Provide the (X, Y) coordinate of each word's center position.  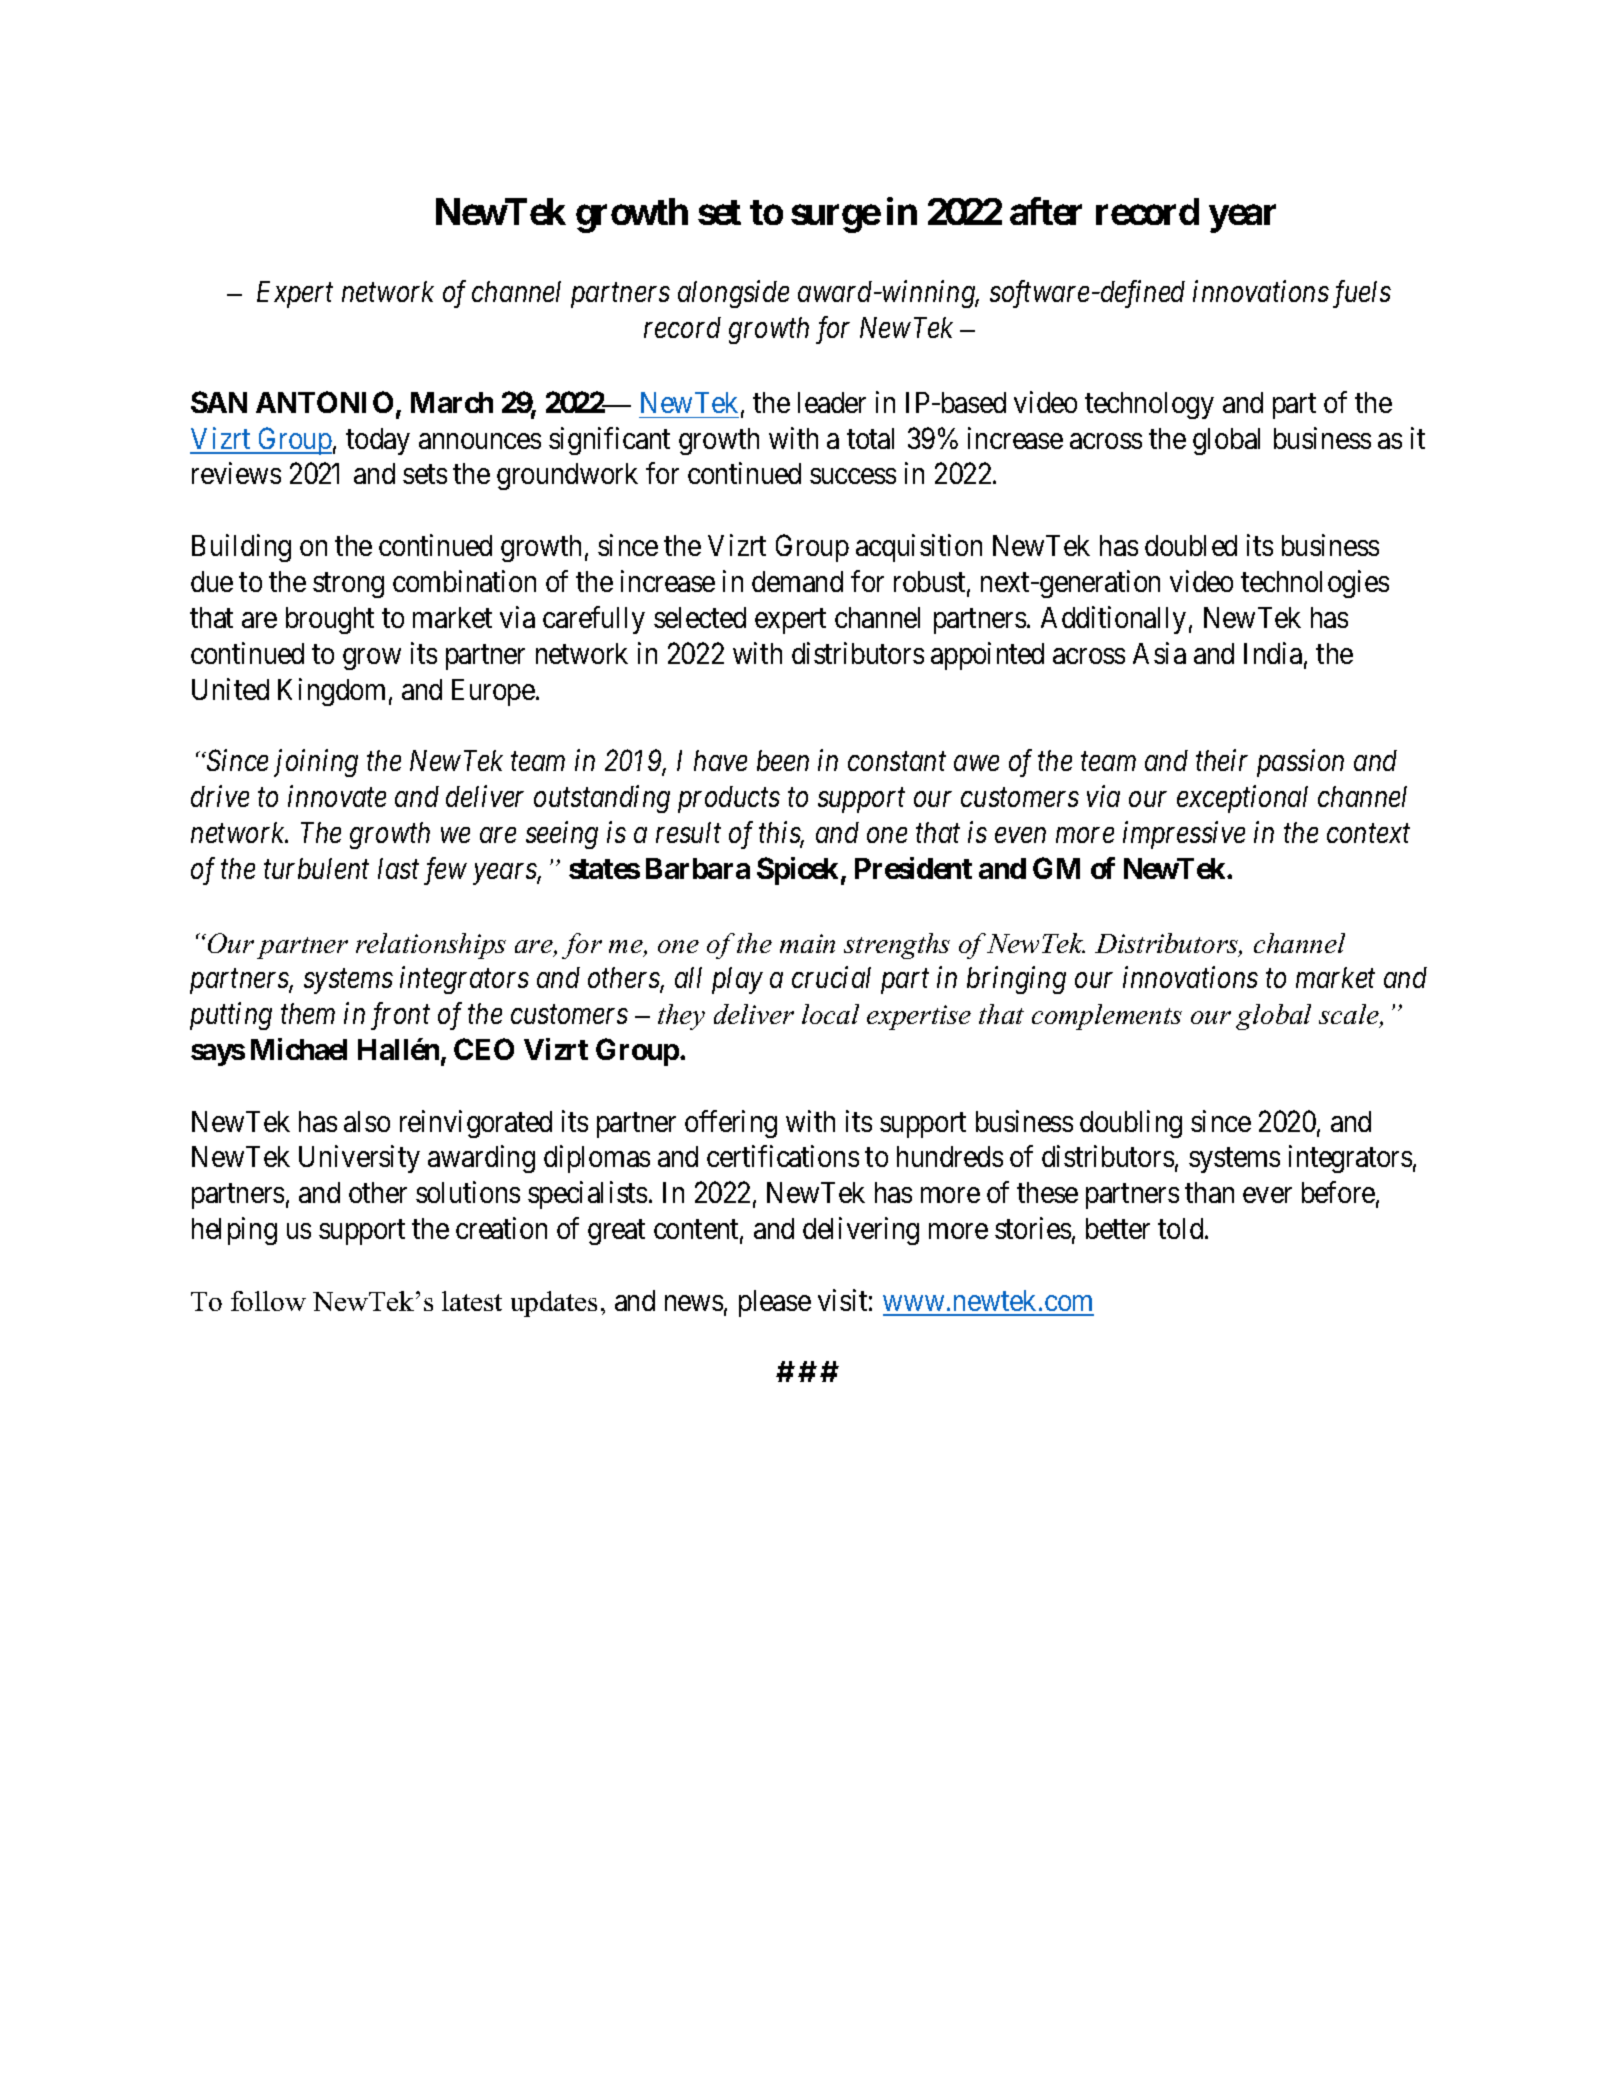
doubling (1131, 1124)
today (378, 441)
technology (1149, 405)
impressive (1184, 835)
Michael (299, 1049)
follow (268, 1301)
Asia (1159, 653)
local (830, 1014)
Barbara (698, 868)
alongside (733, 294)
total (870, 438)
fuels (1362, 294)
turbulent (316, 868)
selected (700, 617)
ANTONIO (324, 402)
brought (330, 620)
